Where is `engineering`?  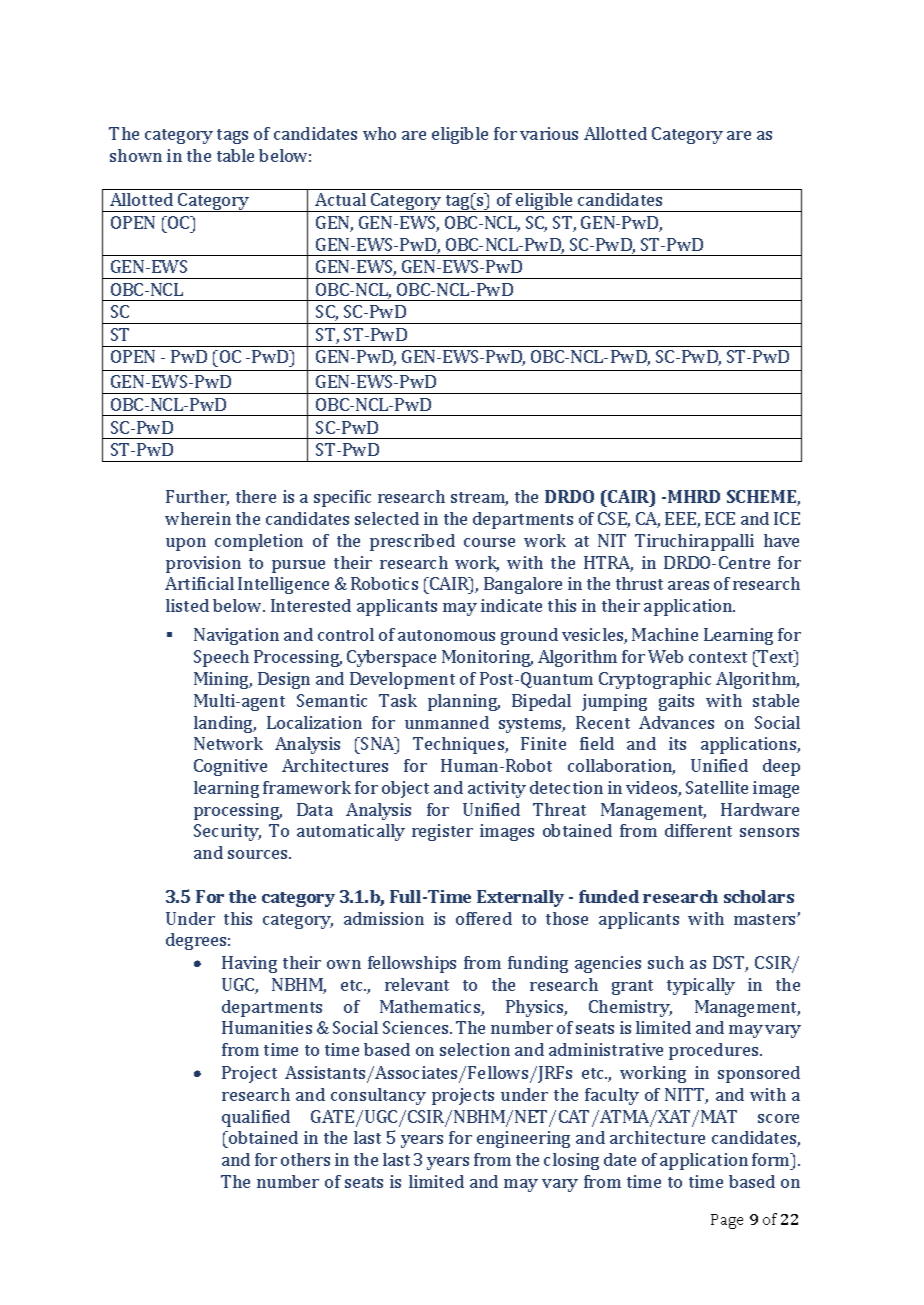 engineering is located at coordinates (523, 1139).
